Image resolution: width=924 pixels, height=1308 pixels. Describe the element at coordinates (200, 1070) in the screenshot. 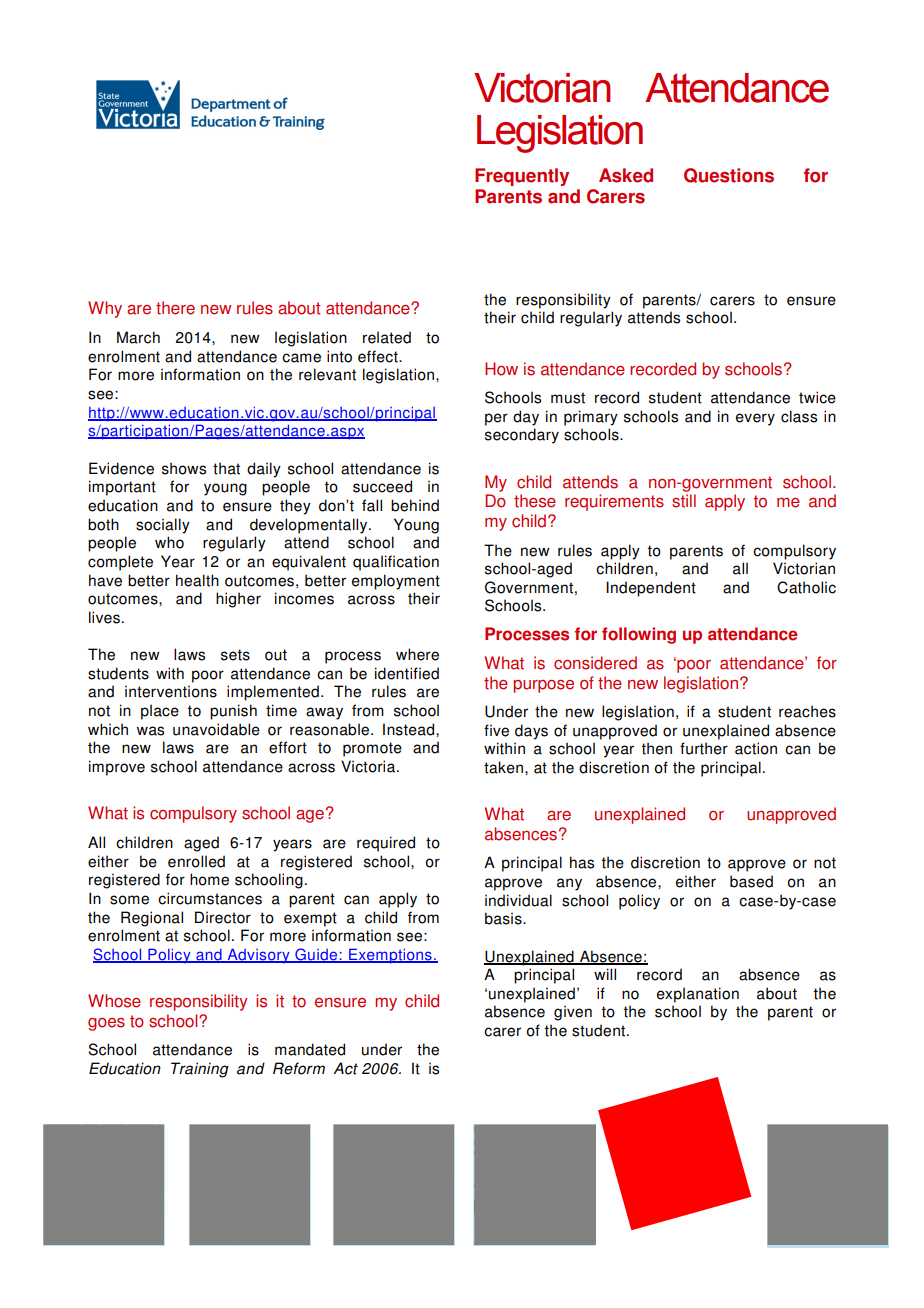

I see `Training` at that location.
